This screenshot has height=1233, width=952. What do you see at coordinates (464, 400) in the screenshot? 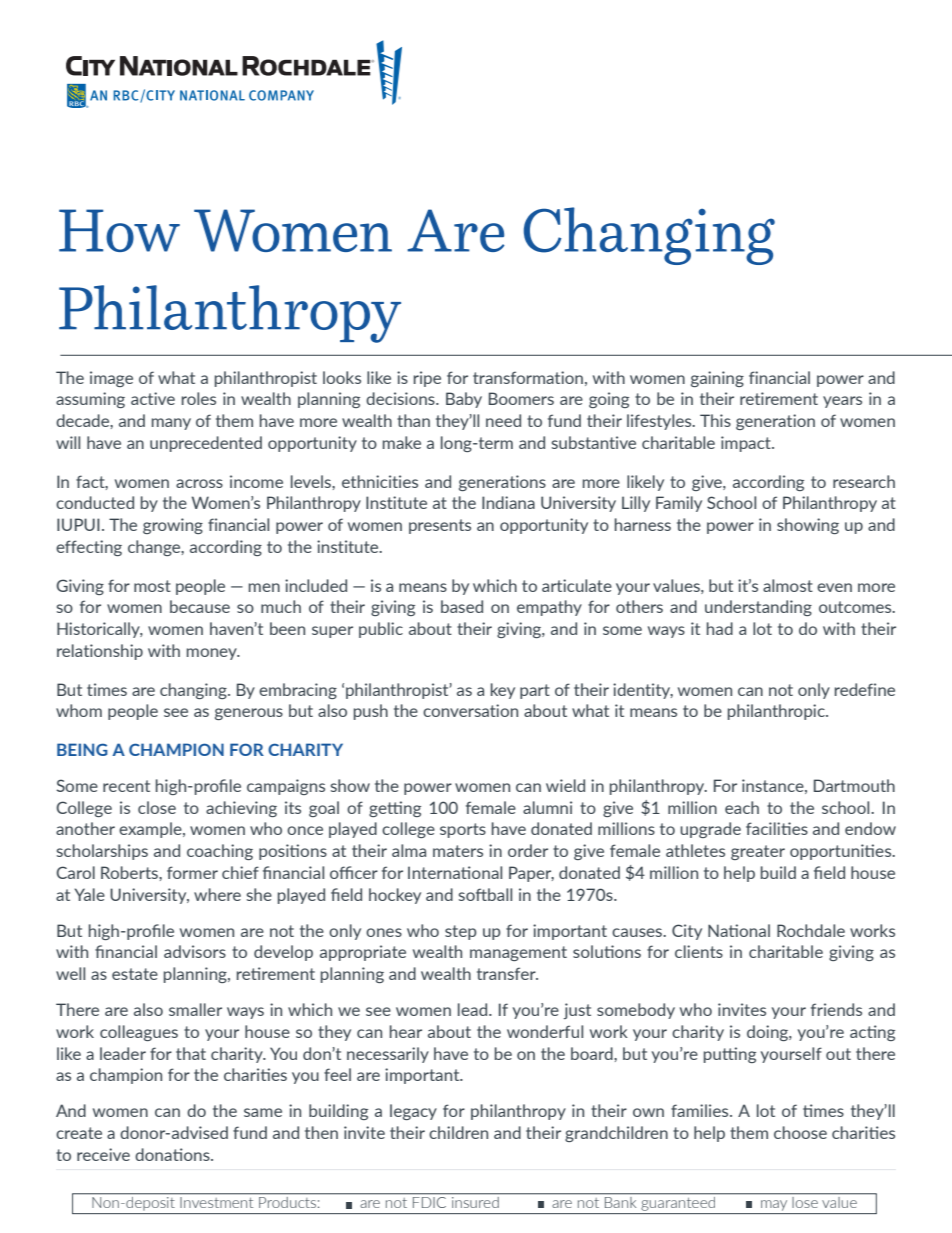
I see `Baby` at bounding box center [464, 400].
